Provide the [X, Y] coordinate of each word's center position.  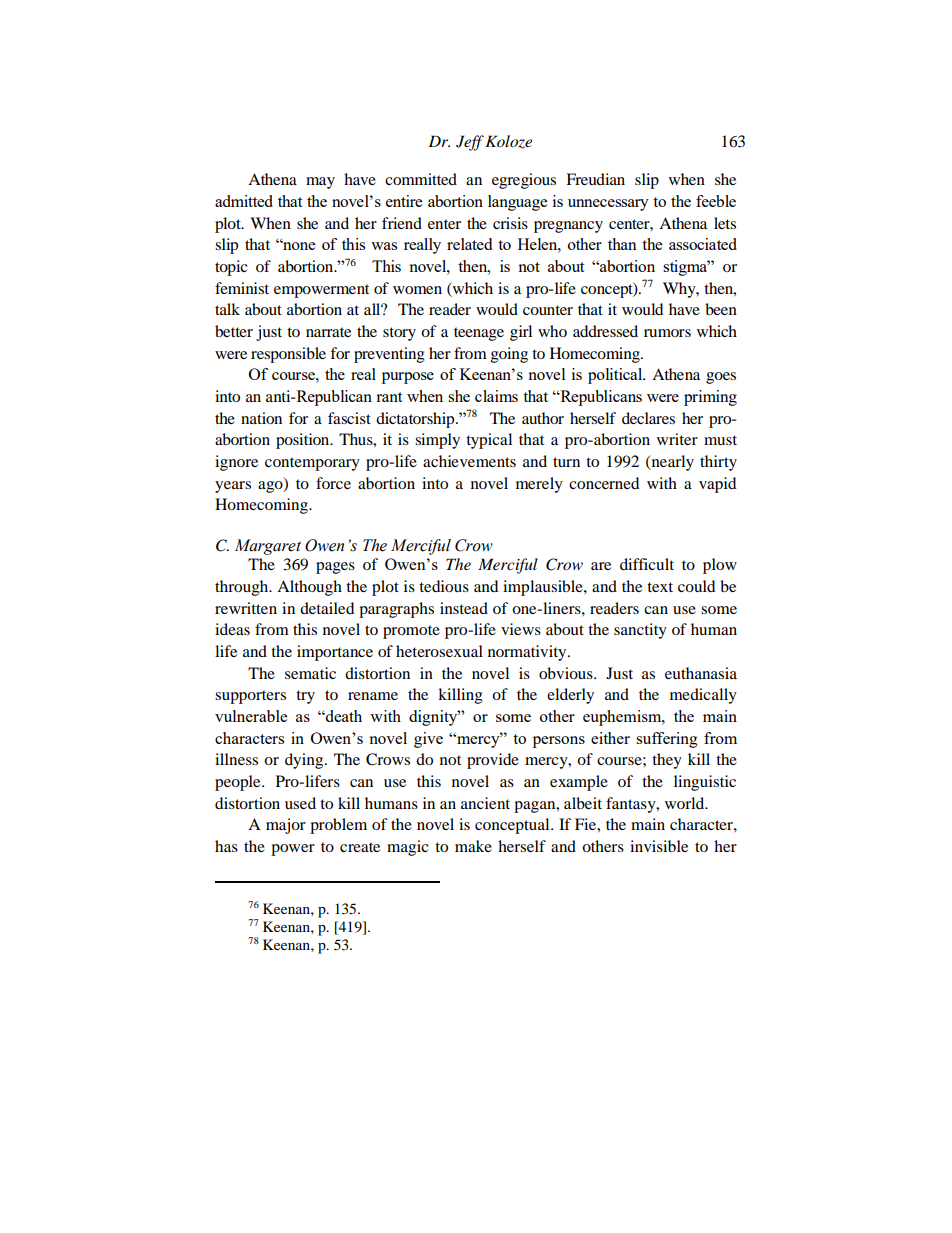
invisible [659, 846]
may [320, 183]
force [333, 483]
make [473, 846]
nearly [671, 463]
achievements [469, 461]
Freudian [595, 179]
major [286, 826]
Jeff [470, 143]
